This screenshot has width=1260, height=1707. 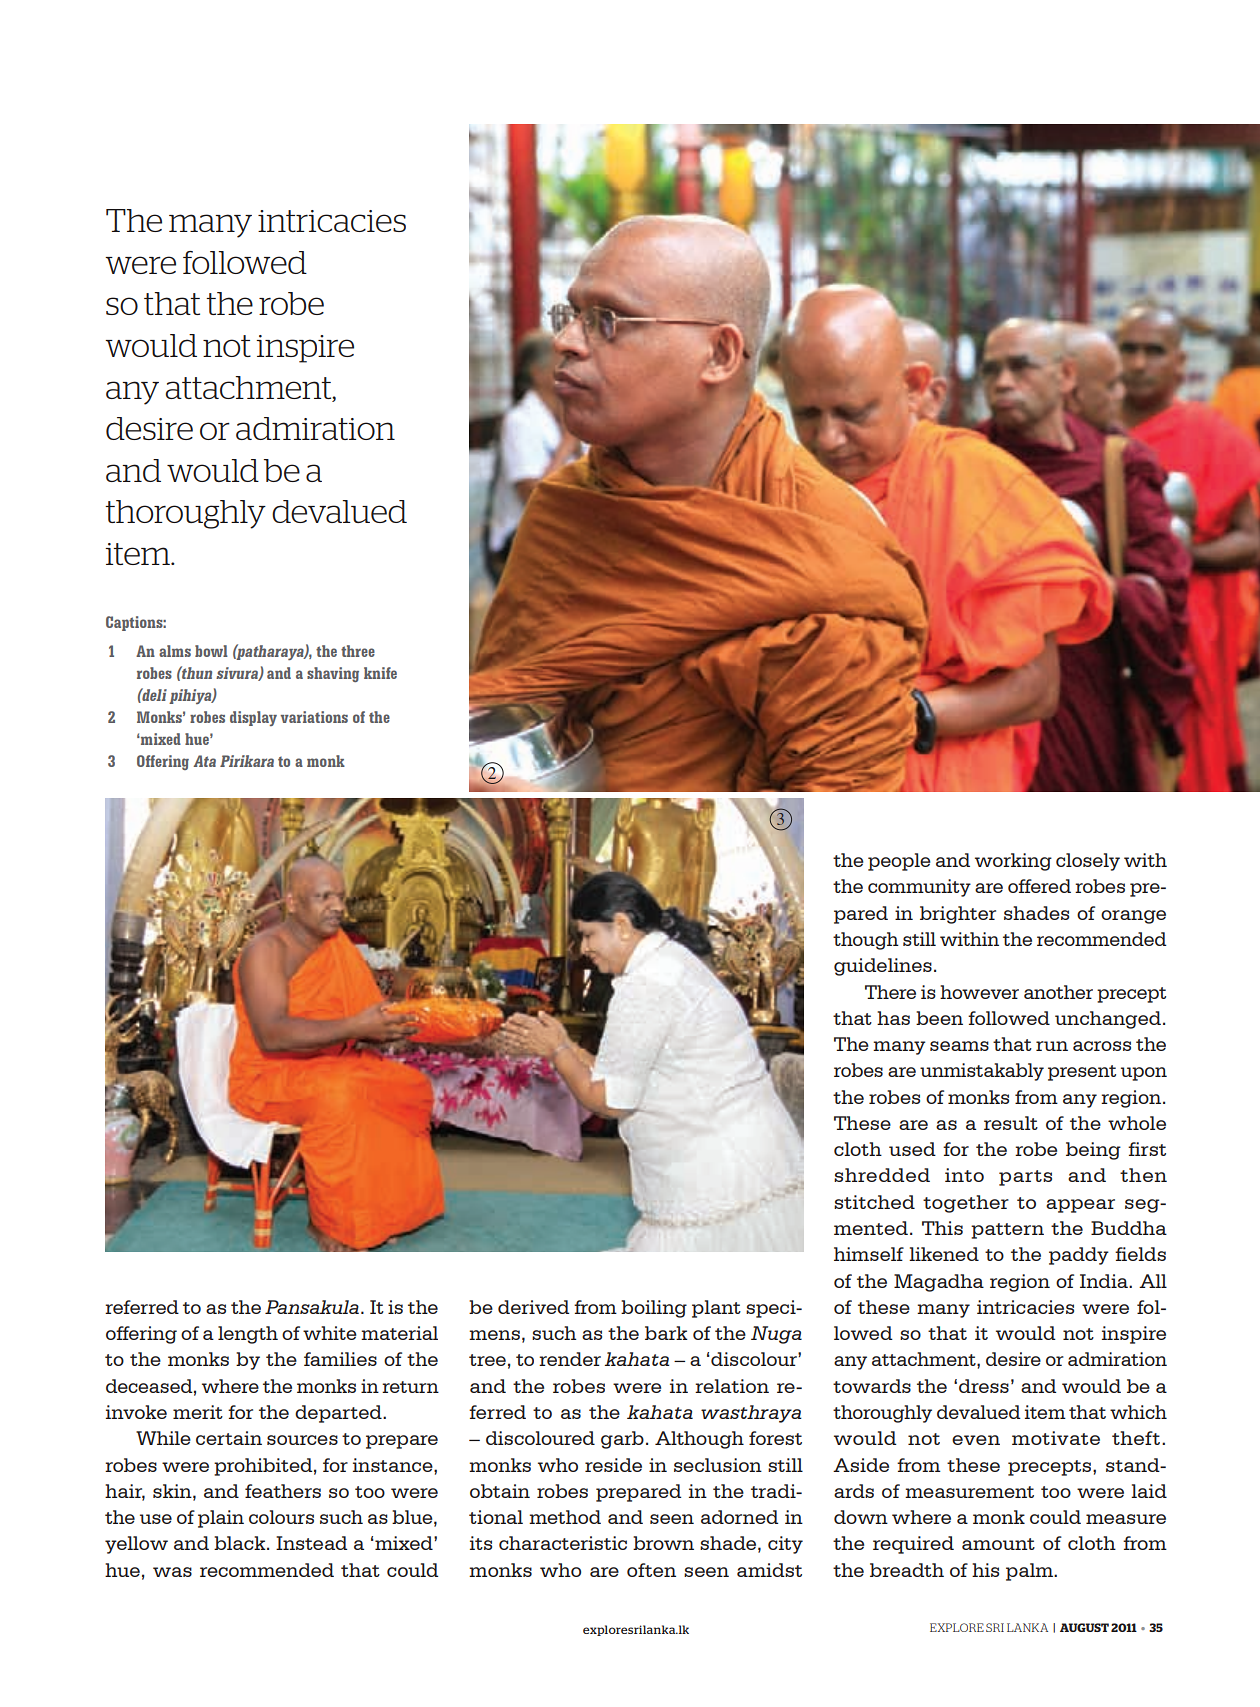 What do you see at coordinates (1031, 1572) in the screenshot?
I see `palm` at bounding box center [1031, 1572].
